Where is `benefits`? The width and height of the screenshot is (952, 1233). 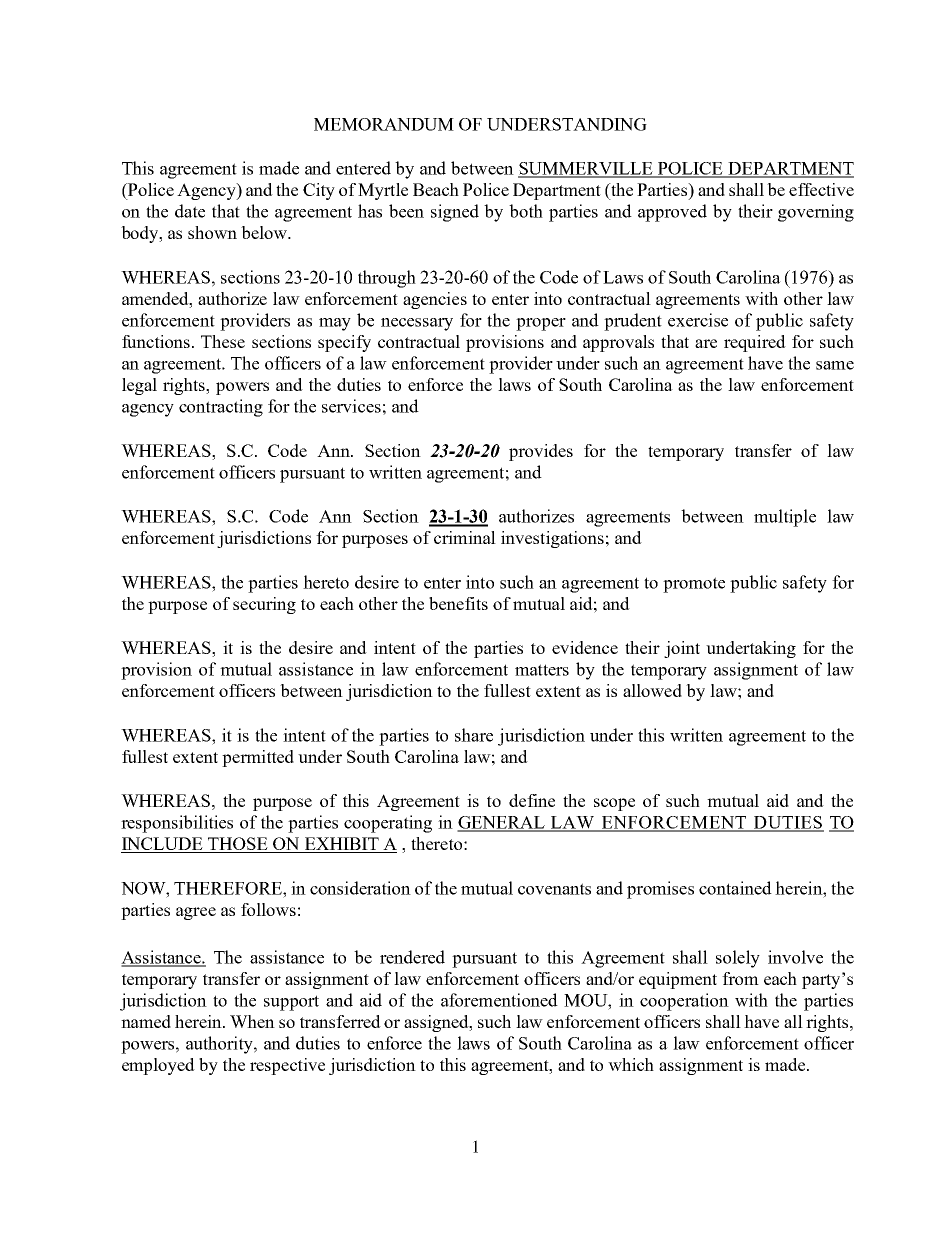
benefits is located at coordinates (458, 603).
